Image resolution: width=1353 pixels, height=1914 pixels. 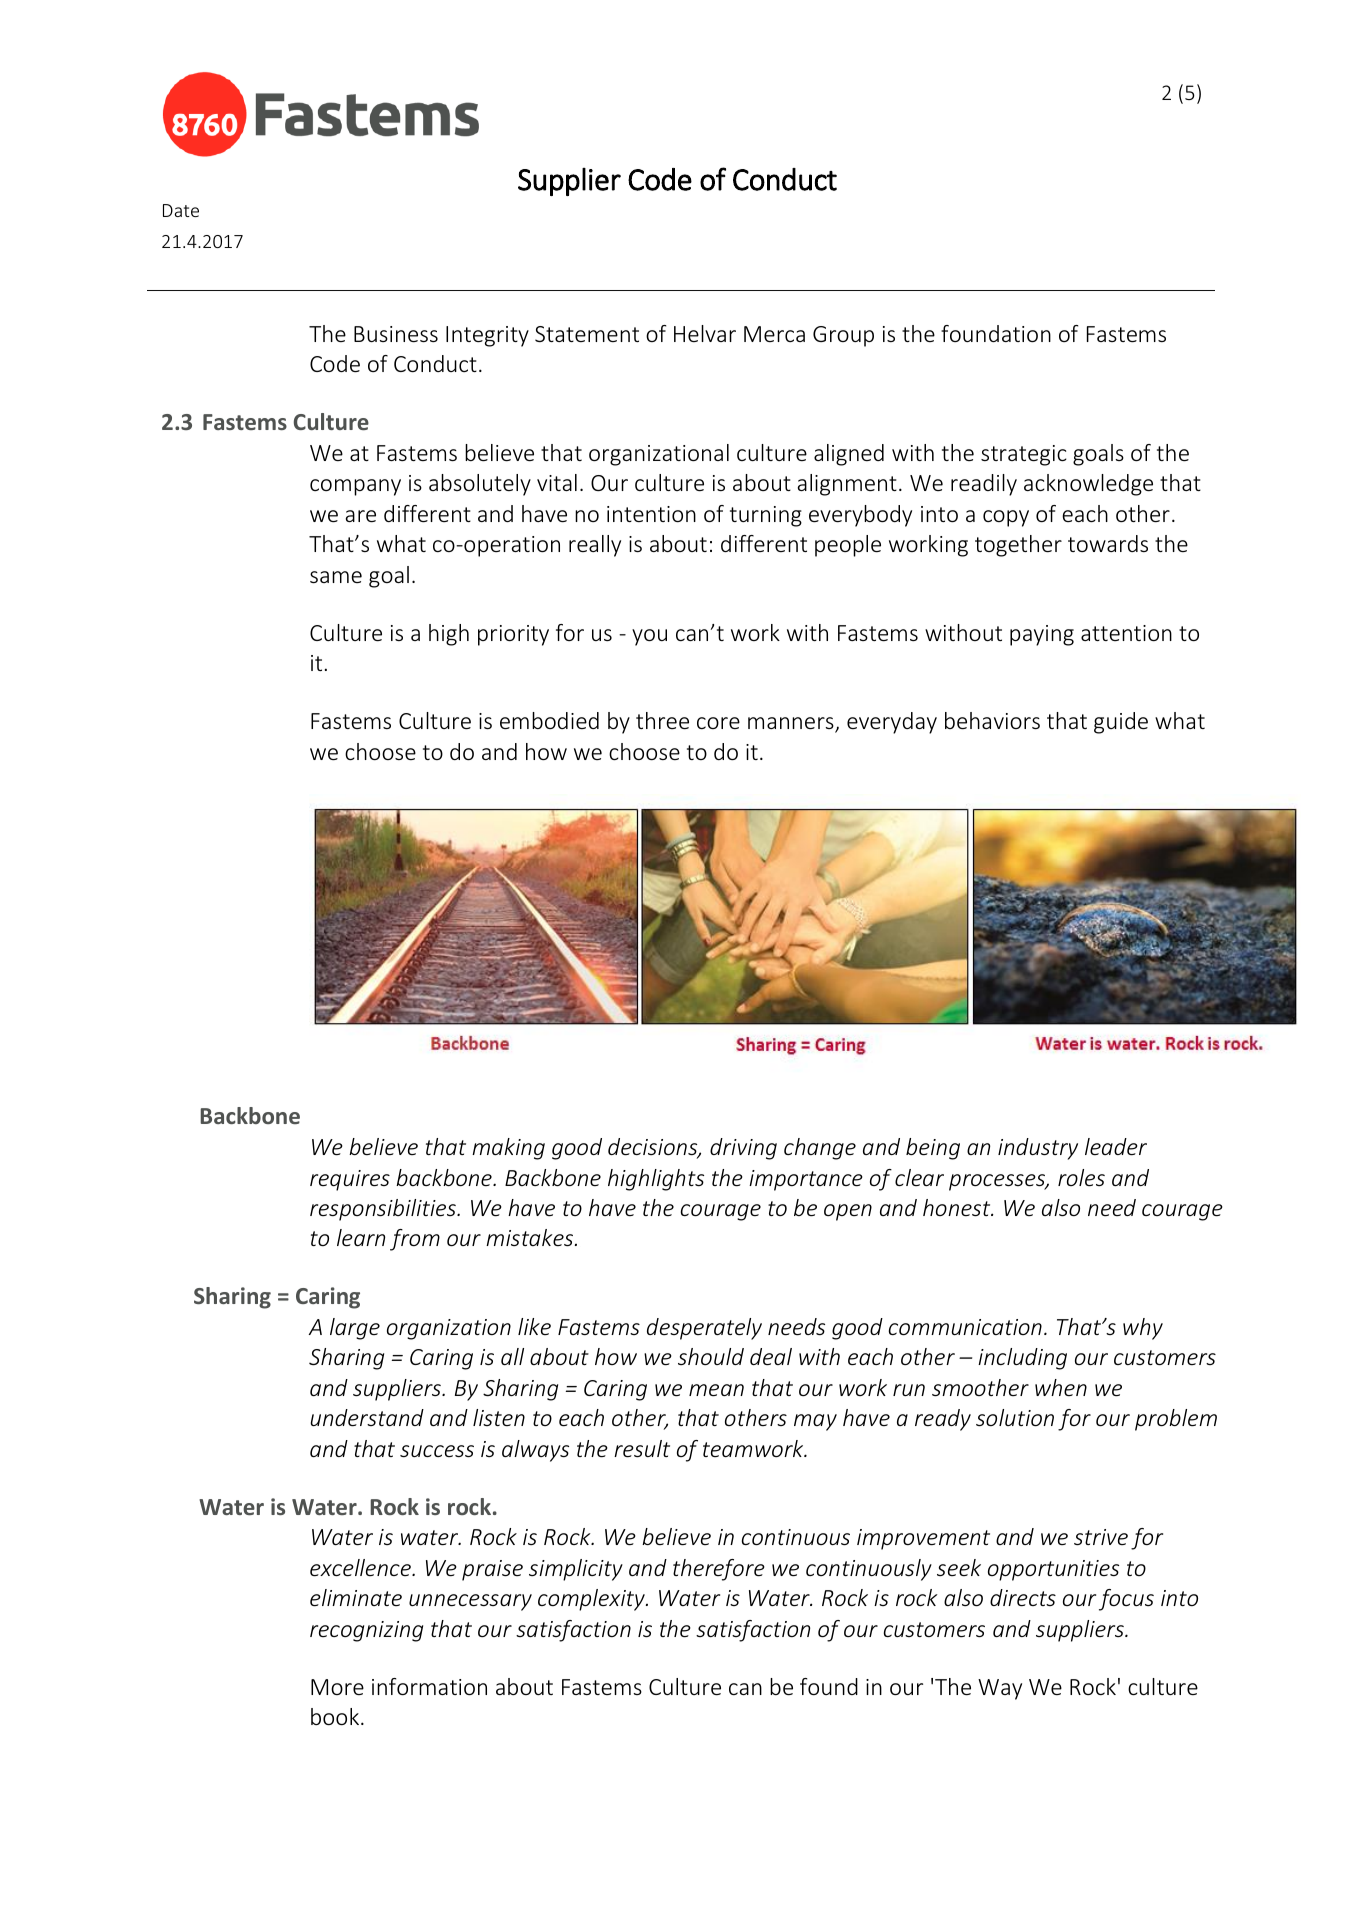 What do you see at coordinates (592, 1600) in the screenshot?
I see `complexity` at bounding box center [592, 1600].
